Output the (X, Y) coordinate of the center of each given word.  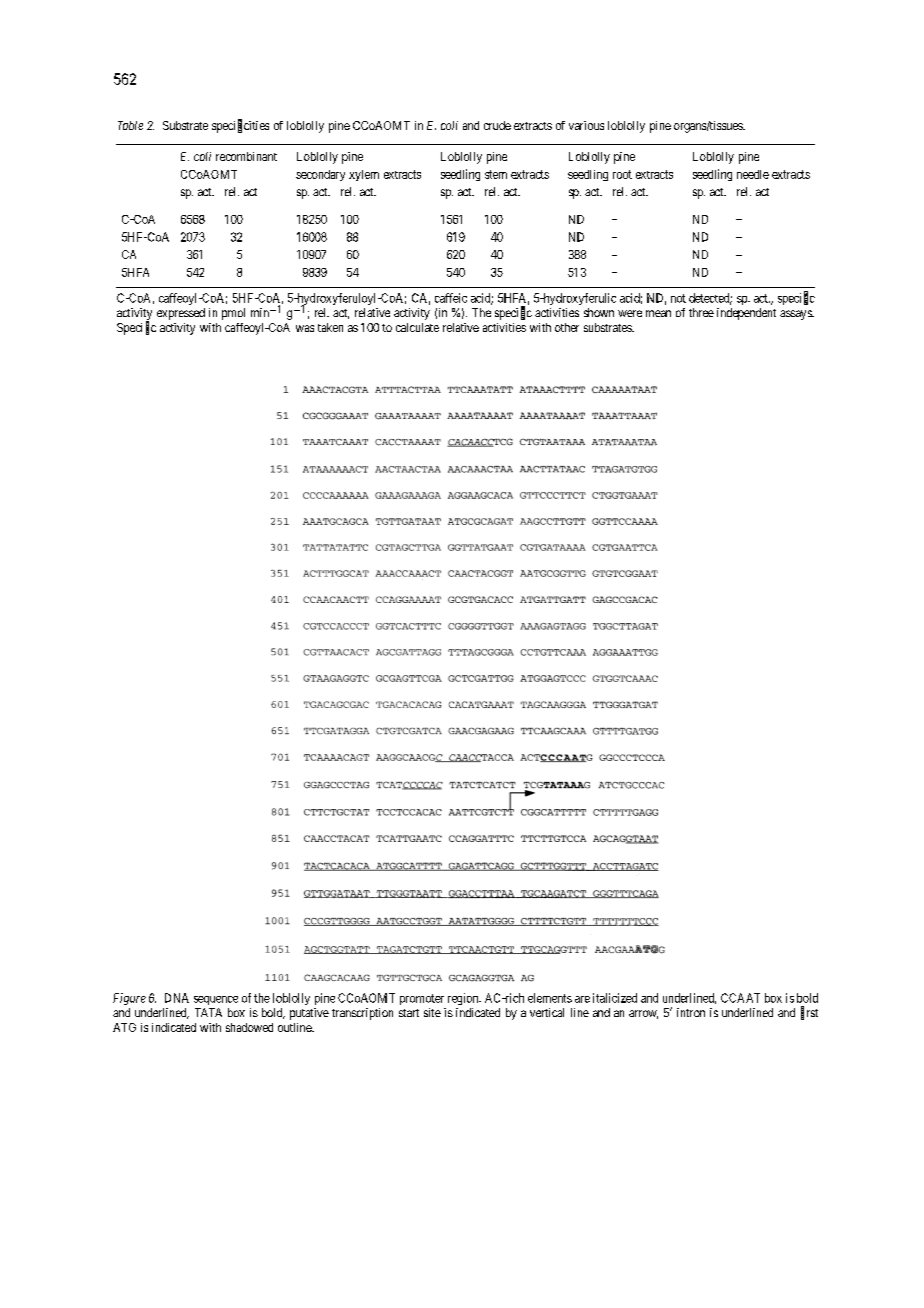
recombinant (246, 156)
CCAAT (740, 998)
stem (496, 174)
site (432, 1012)
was (305, 328)
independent (746, 314)
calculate (417, 327)
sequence (216, 1000)
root (622, 174)
